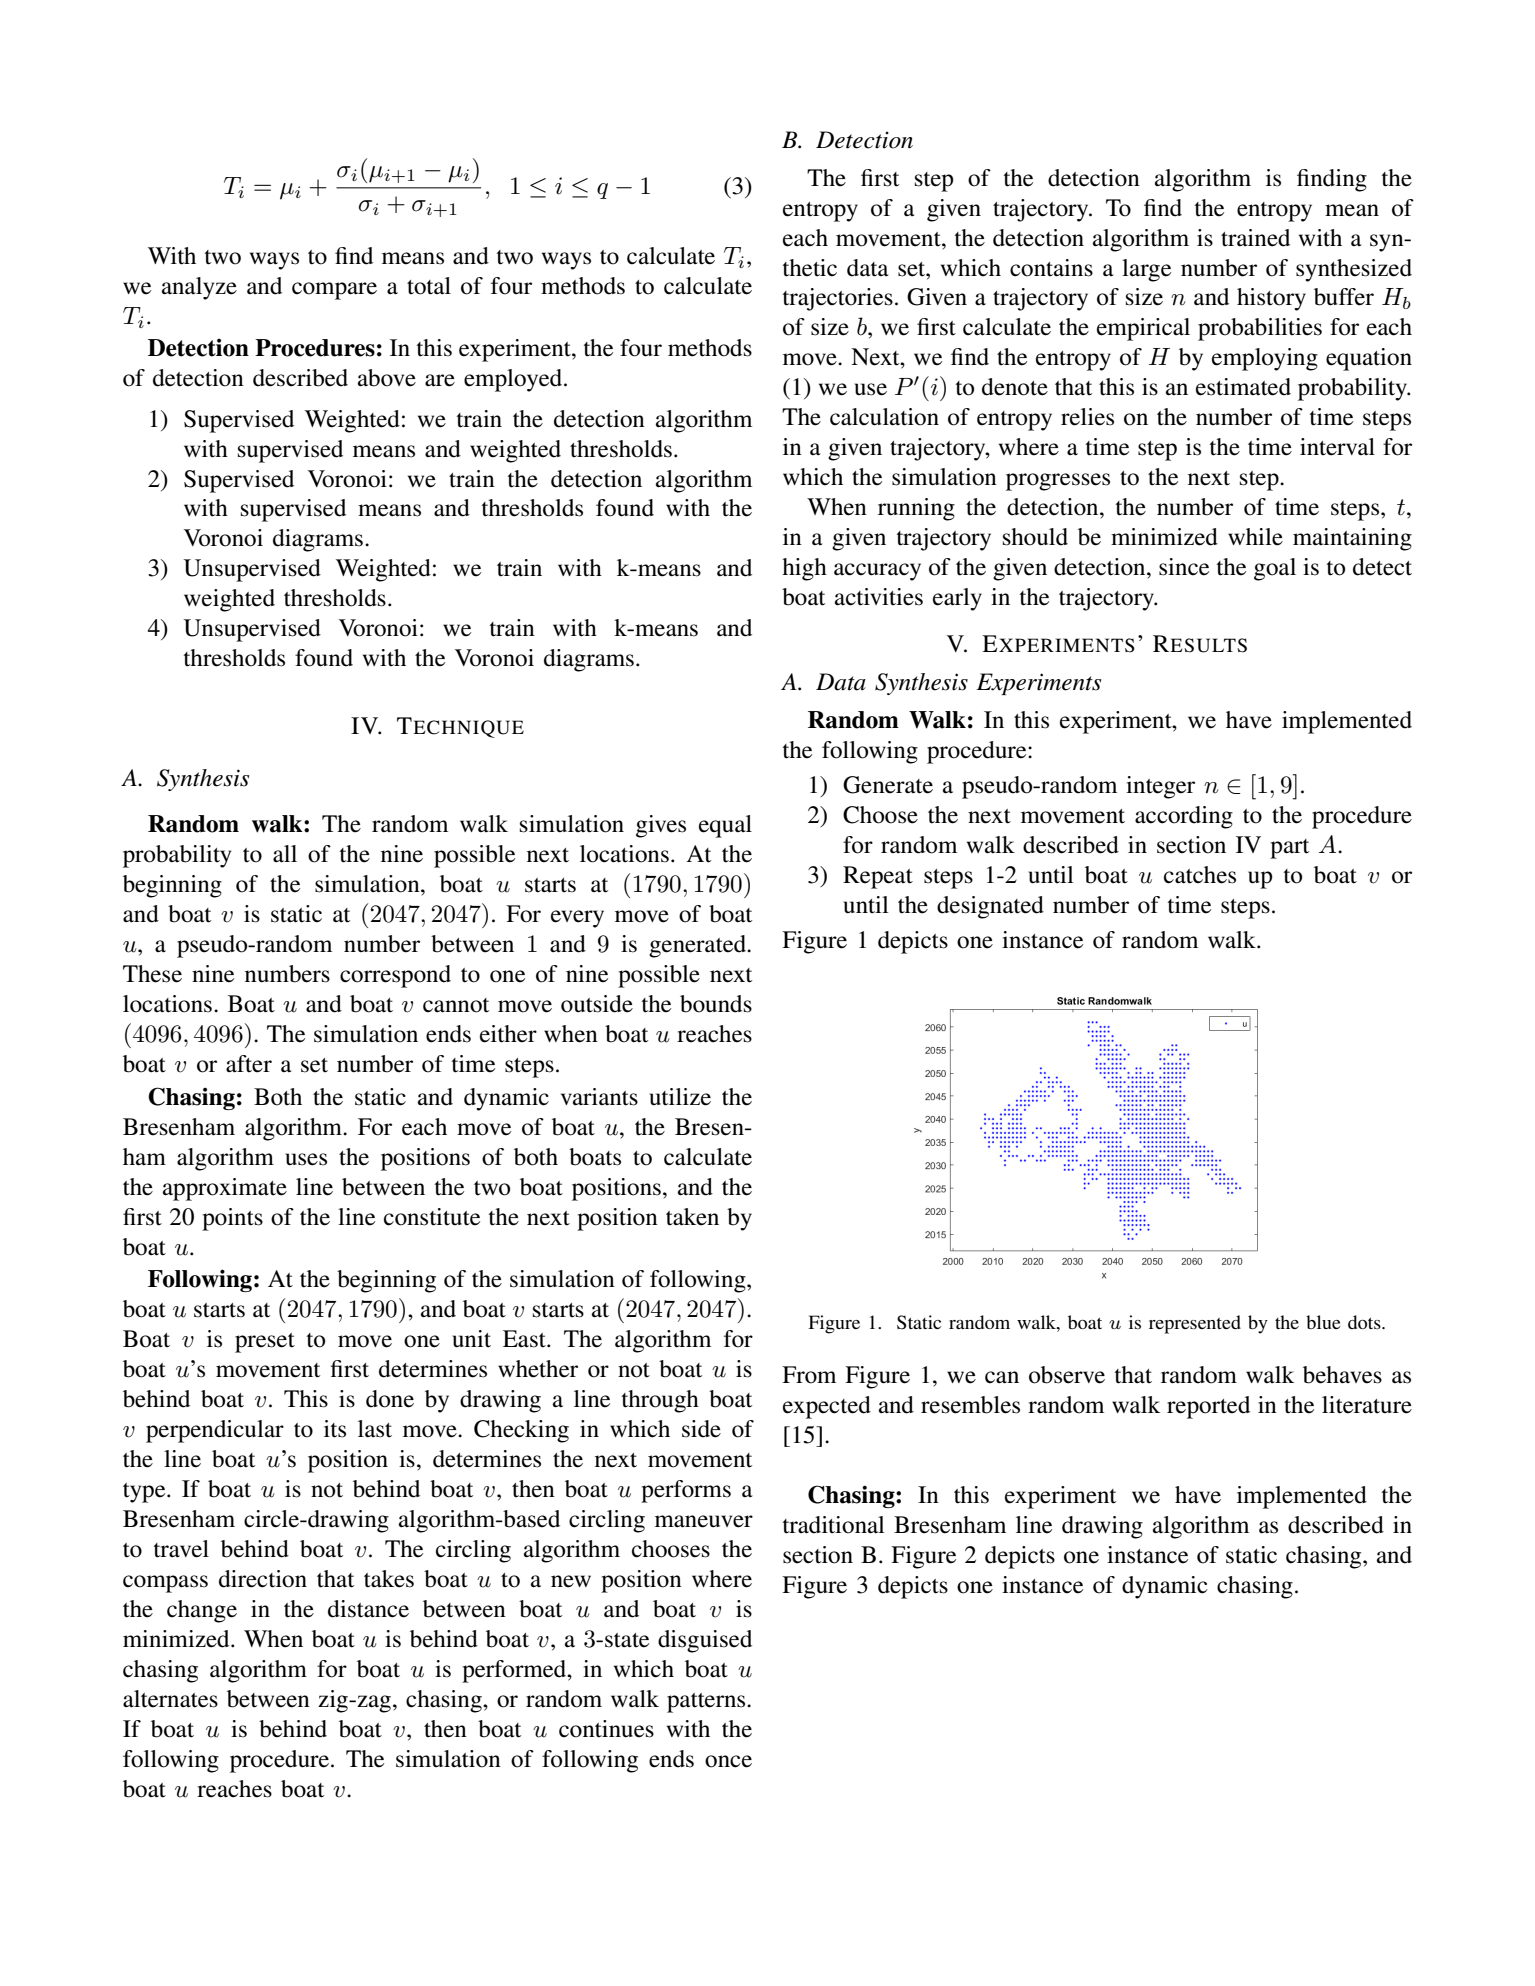  Describe the element at coordinates (716, 1004) in the page. I see `bounds` at that location.
